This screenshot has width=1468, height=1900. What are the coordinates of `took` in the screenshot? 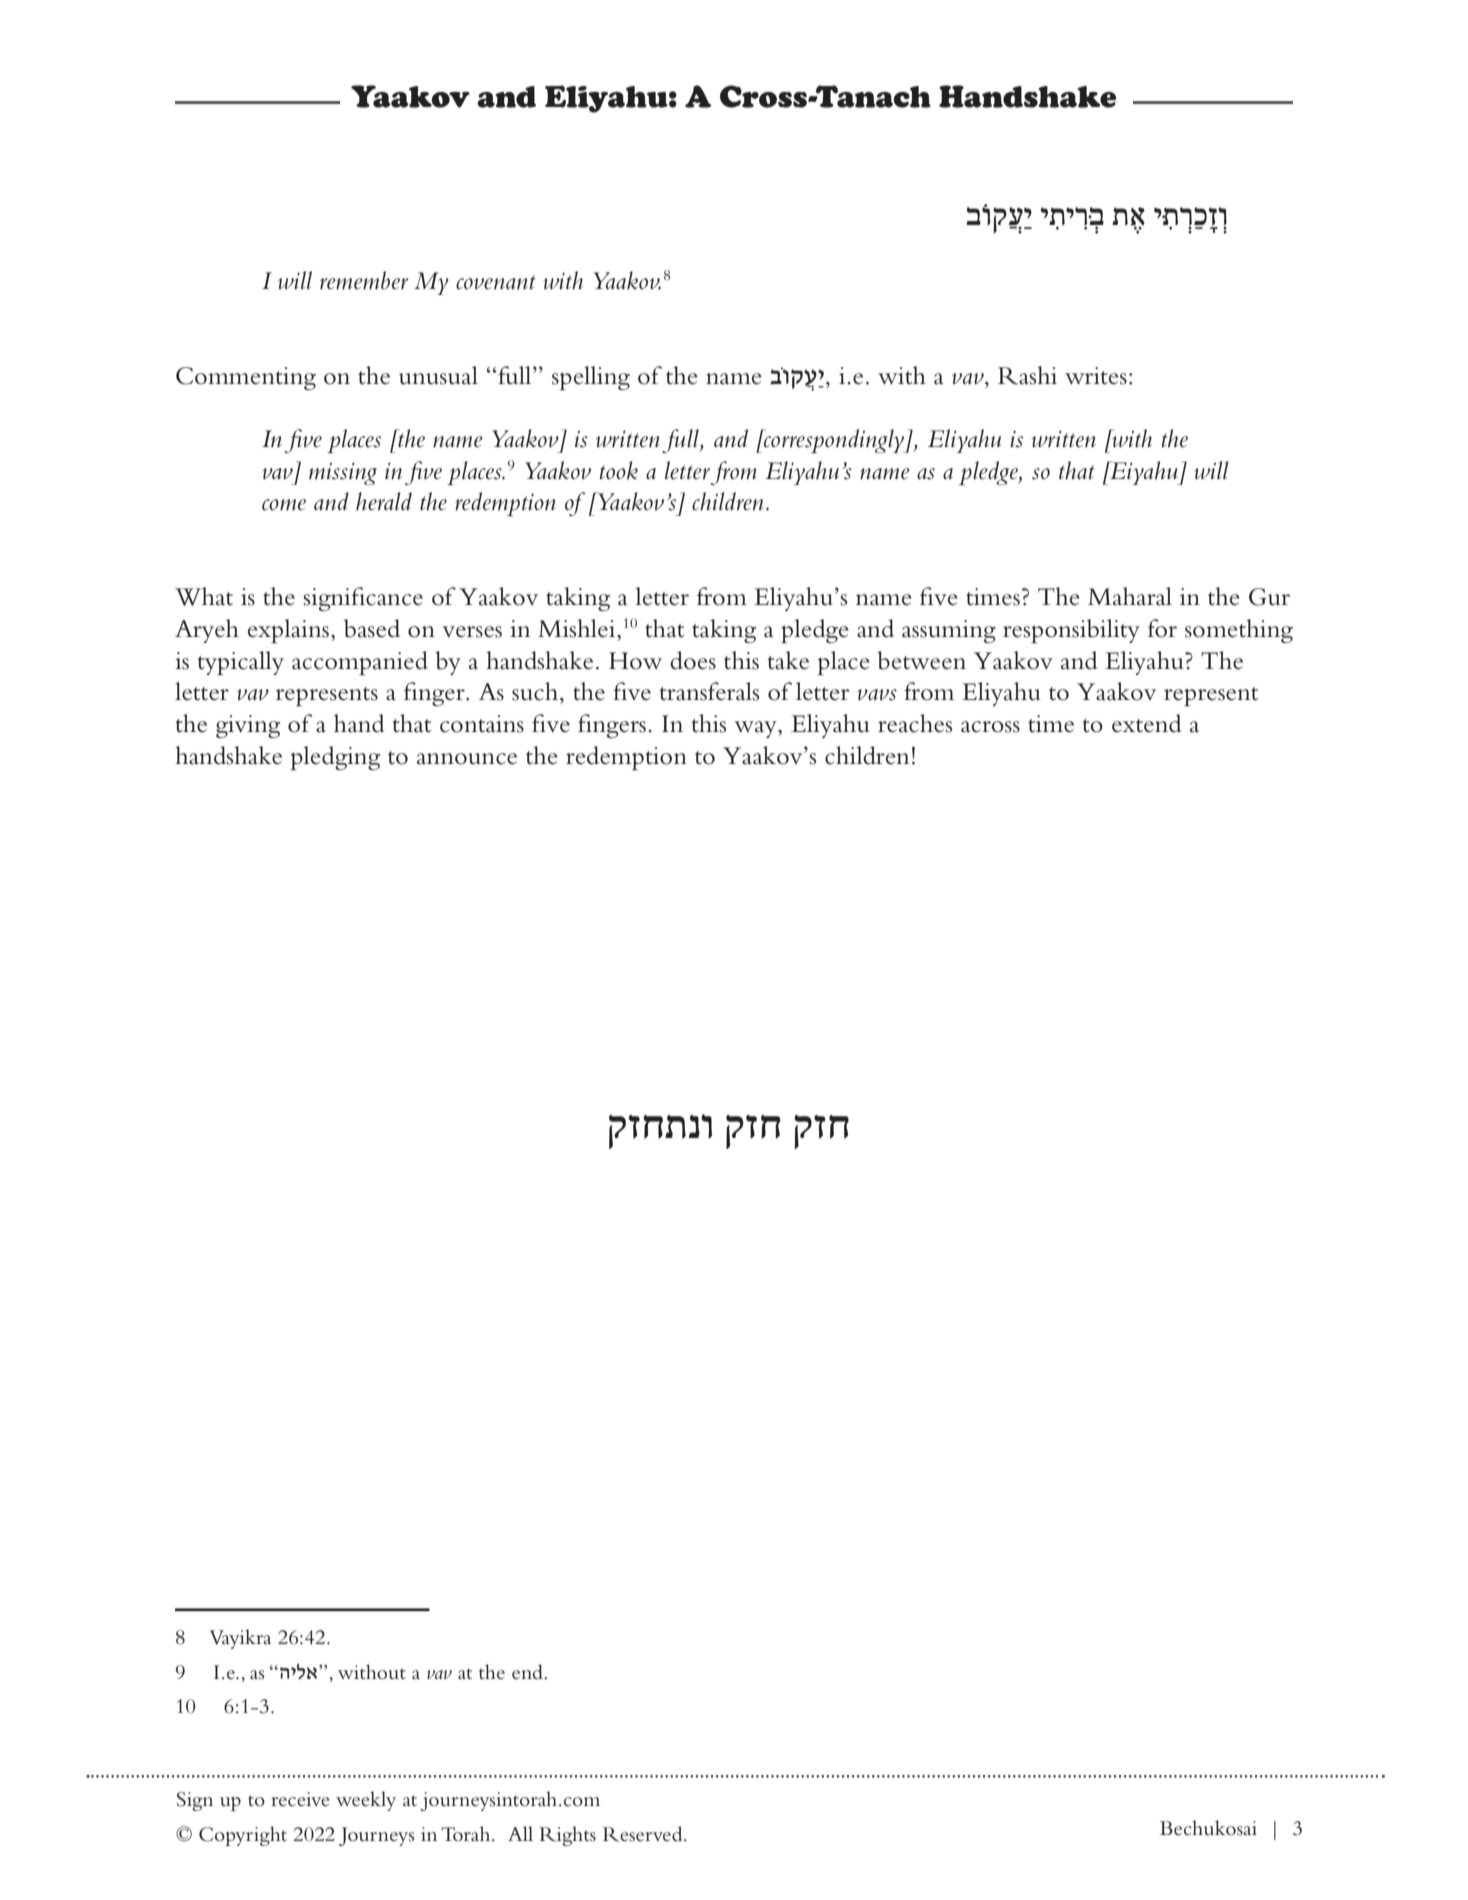 It's located at (619, 470).
